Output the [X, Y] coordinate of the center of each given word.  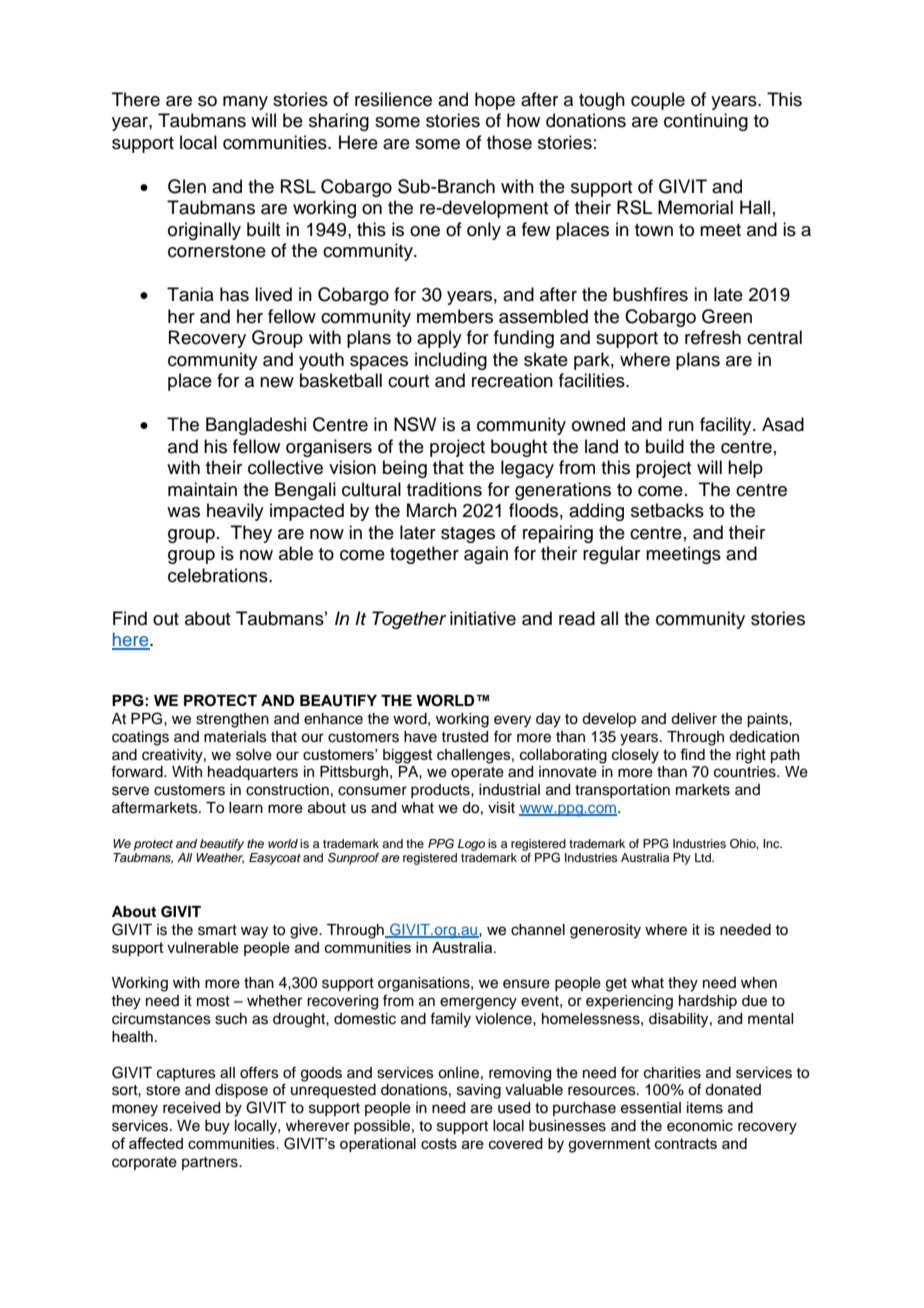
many [245, 103]
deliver [694, 719]
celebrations [219, 575]
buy [217, 1127]
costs [439, 1143]
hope [495, 101]
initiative [483, 618]
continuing [706, 122]
